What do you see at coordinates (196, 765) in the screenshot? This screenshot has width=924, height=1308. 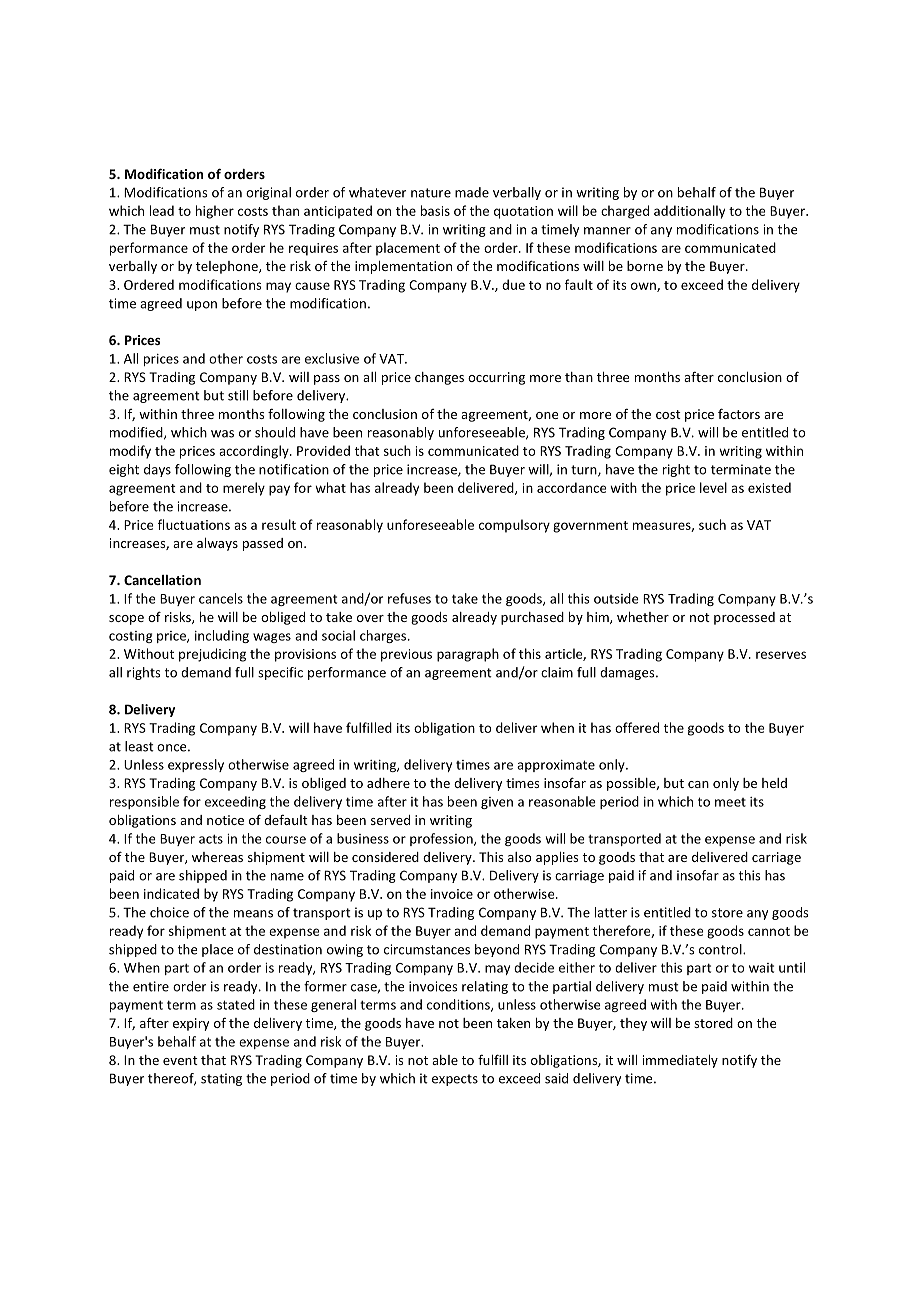 I see `expressly` at bounding box center [196, 765].
